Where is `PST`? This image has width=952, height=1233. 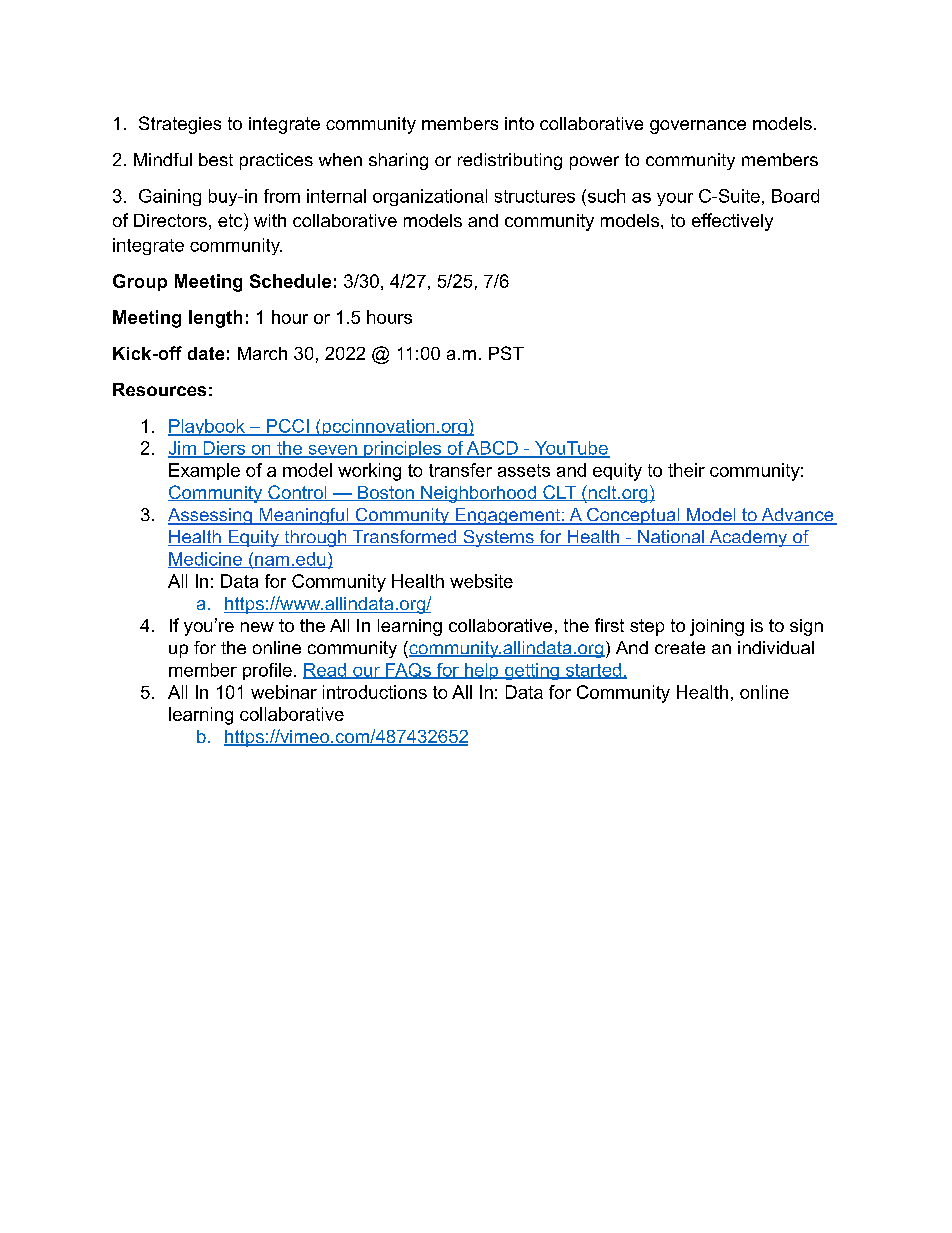 PST is located at coordinates (506, 353).
